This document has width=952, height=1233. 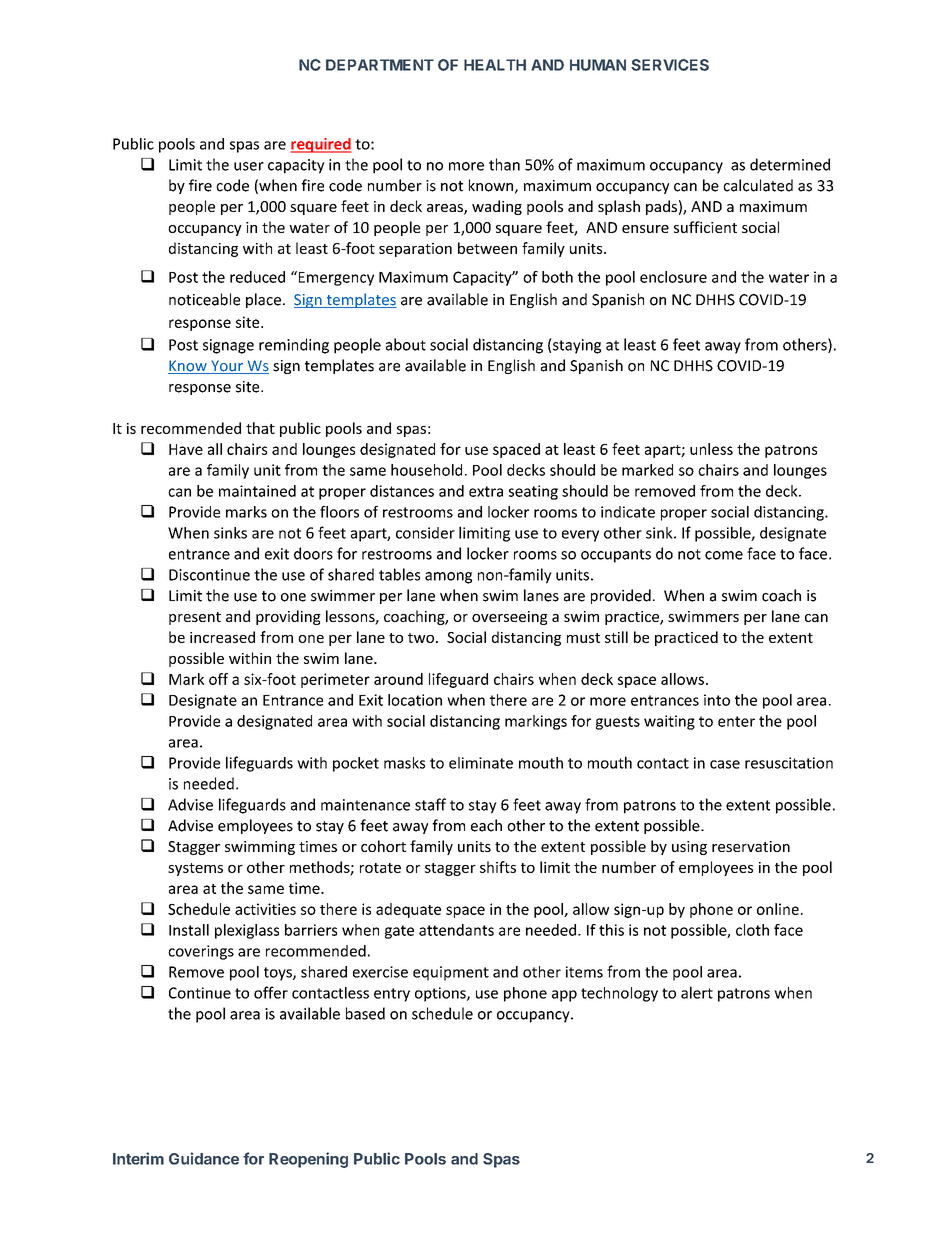 I want to click on unless, so click(x=711, y=449).
